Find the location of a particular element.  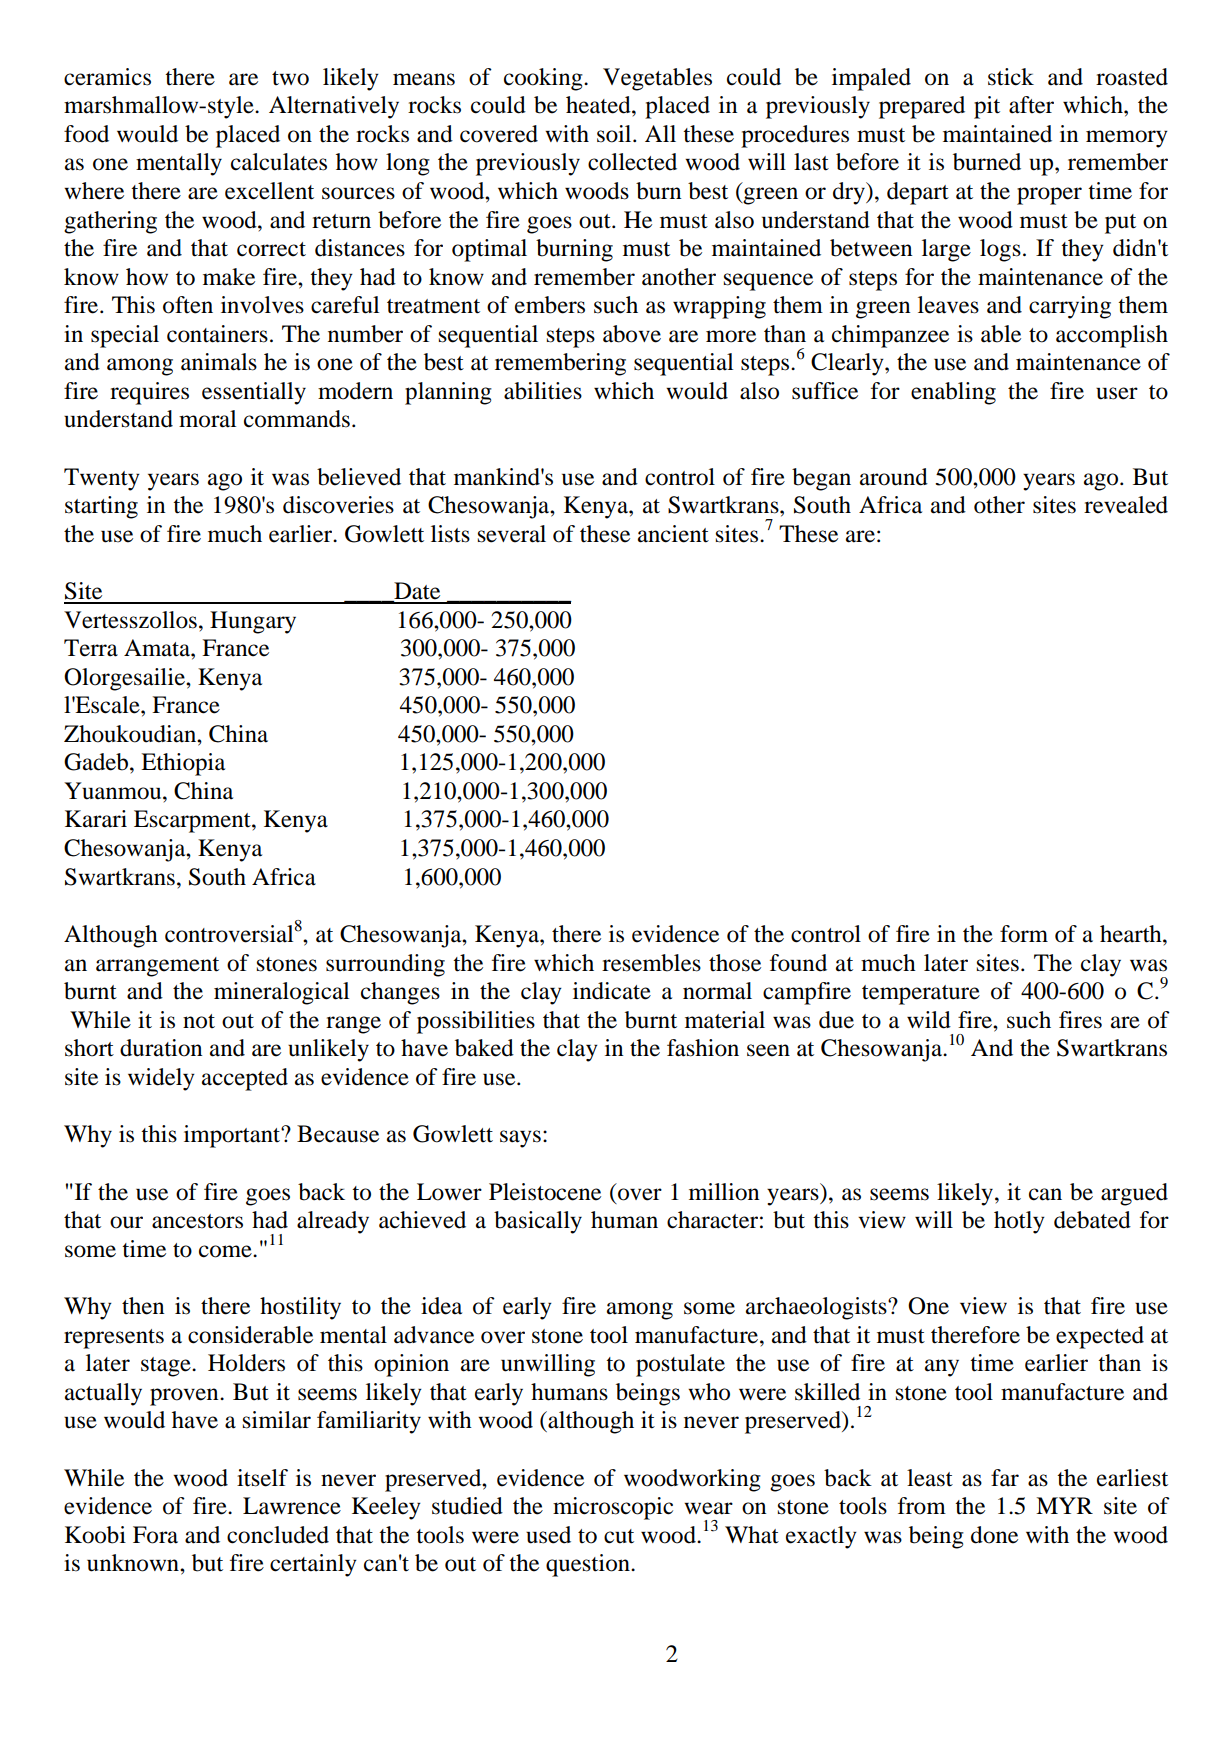

pit is located at coordinates (987, 107).
